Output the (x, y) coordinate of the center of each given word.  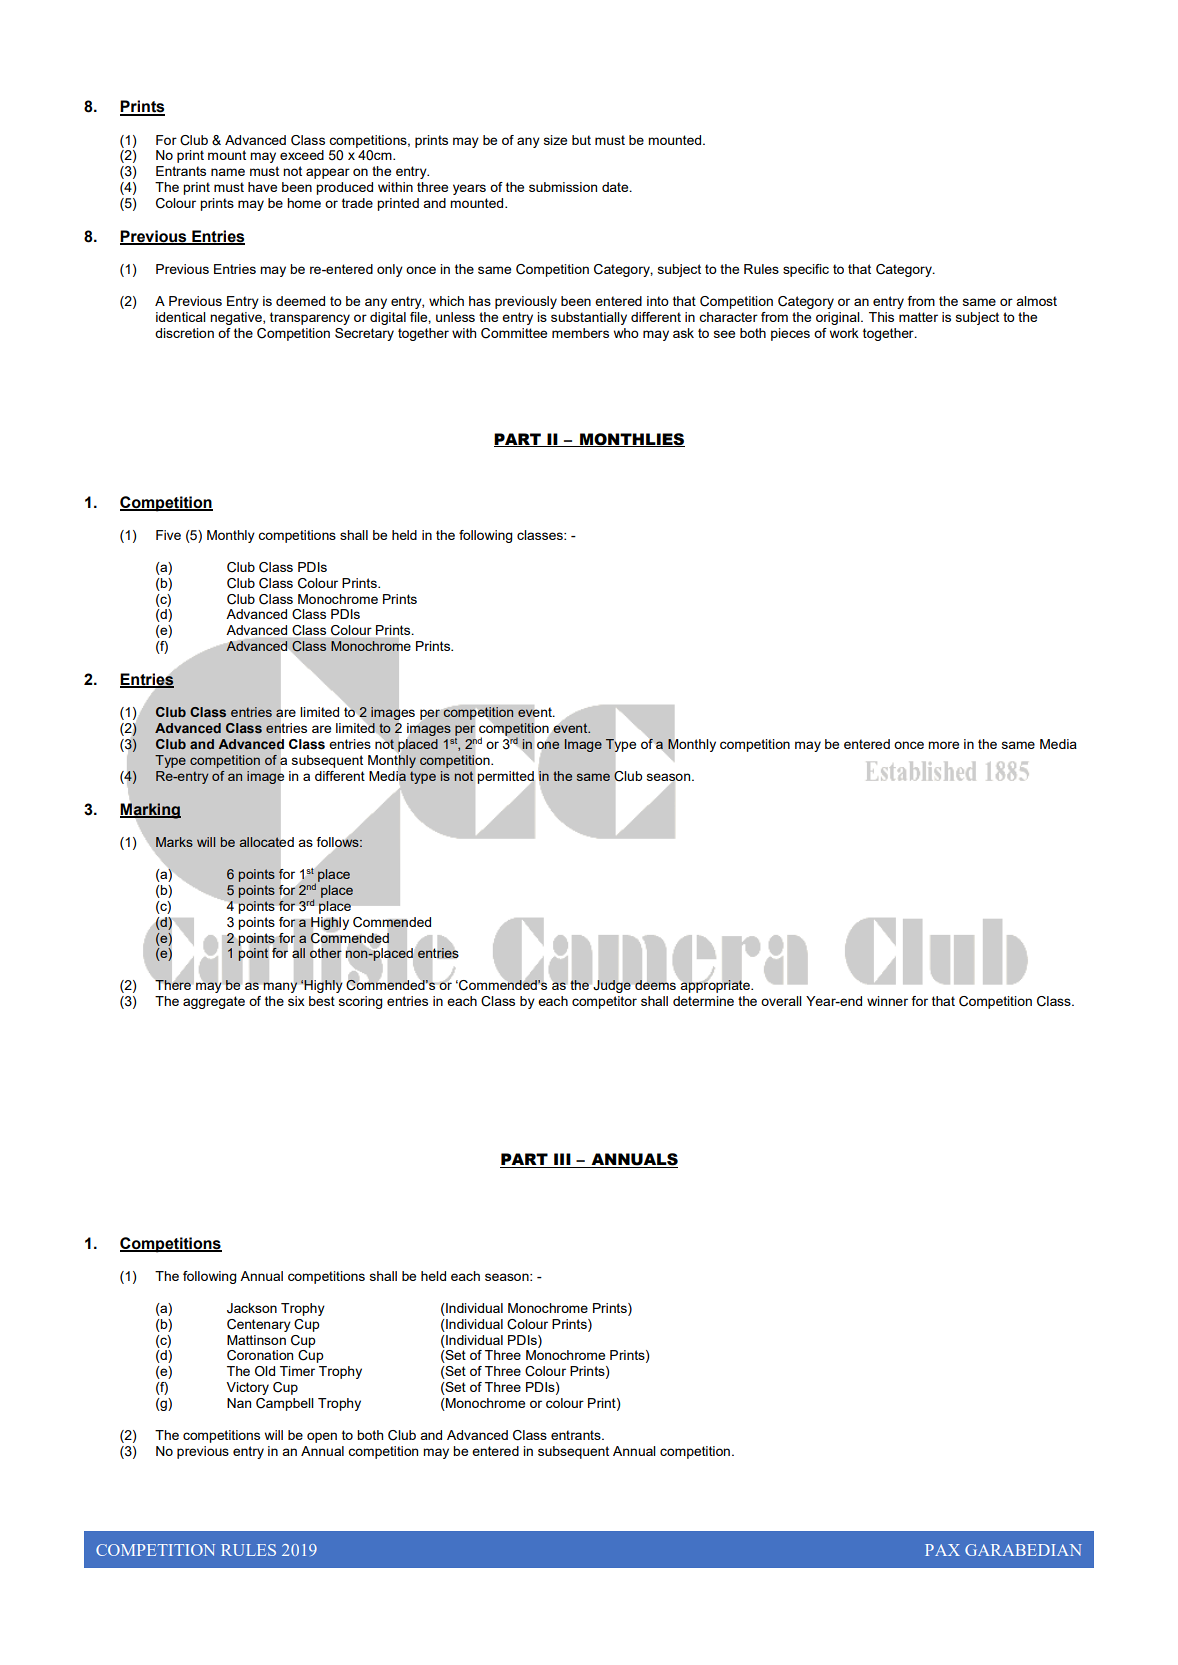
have (262, 187)
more (943, 745)
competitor (604, 1002)
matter (918, 317)
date (616, 187)
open (322, 1437)
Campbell (285, 1404)
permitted (505, 778)
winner (887, 1001)
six (296, 1001)
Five (168, 535)
